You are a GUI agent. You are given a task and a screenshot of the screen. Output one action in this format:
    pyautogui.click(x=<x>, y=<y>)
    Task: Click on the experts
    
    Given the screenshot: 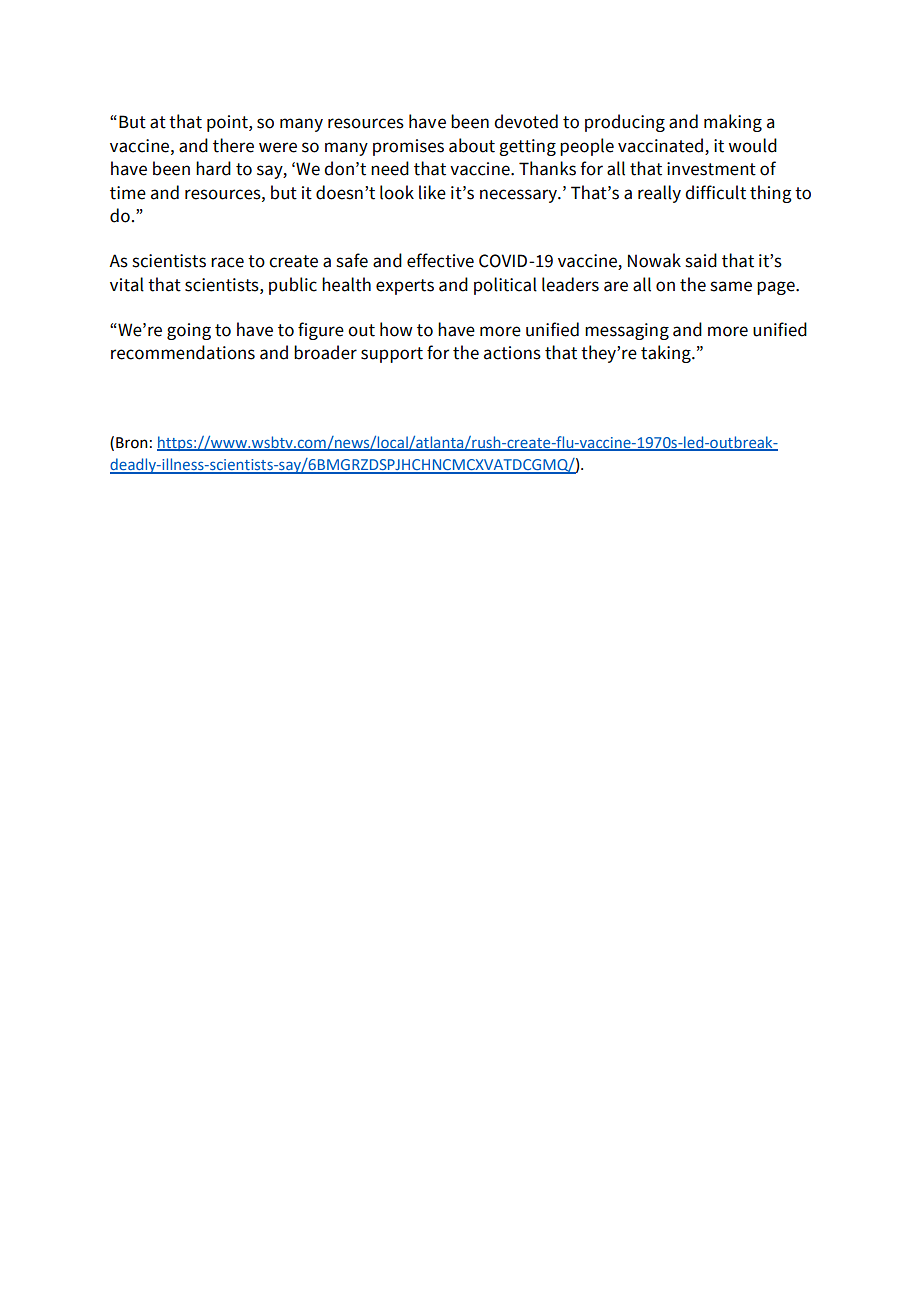 What is the action you would take?
    pyautogui.click(x=405, y=287)
